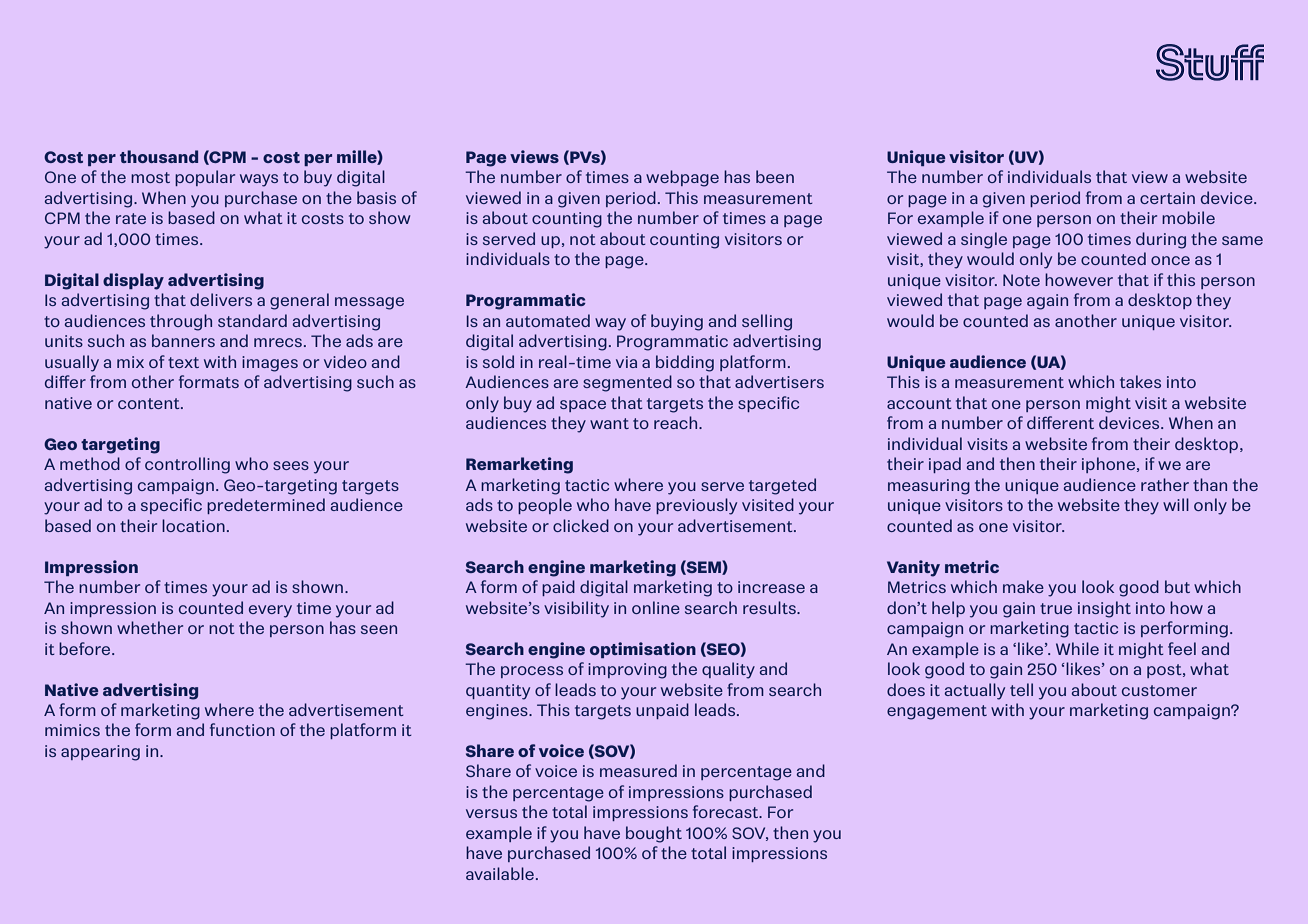 The height and width of the page is (924, 1308). Describe the element at coordinates (500, 873) in the page. I see `available` at that location.
